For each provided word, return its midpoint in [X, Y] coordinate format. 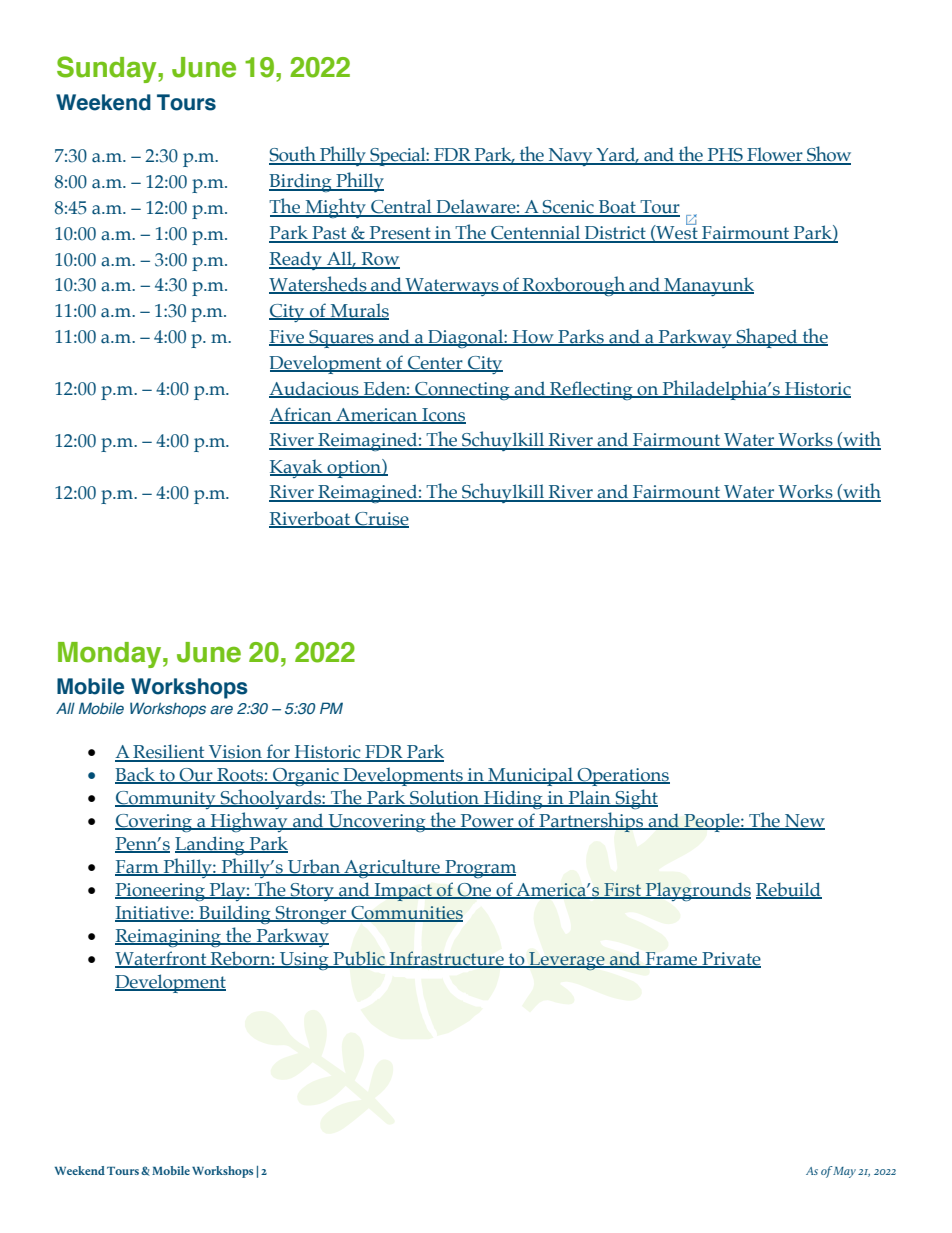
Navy [571, 157]
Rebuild [789, 890]
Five [288, 338]
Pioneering [161, 892]
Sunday [108, 69]
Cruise [381, 519]
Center [435, 363]
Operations [622, 777]
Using [304, 961]
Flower [775, 155]
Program [479, 869]
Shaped [767, 338]
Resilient [169, 752]
